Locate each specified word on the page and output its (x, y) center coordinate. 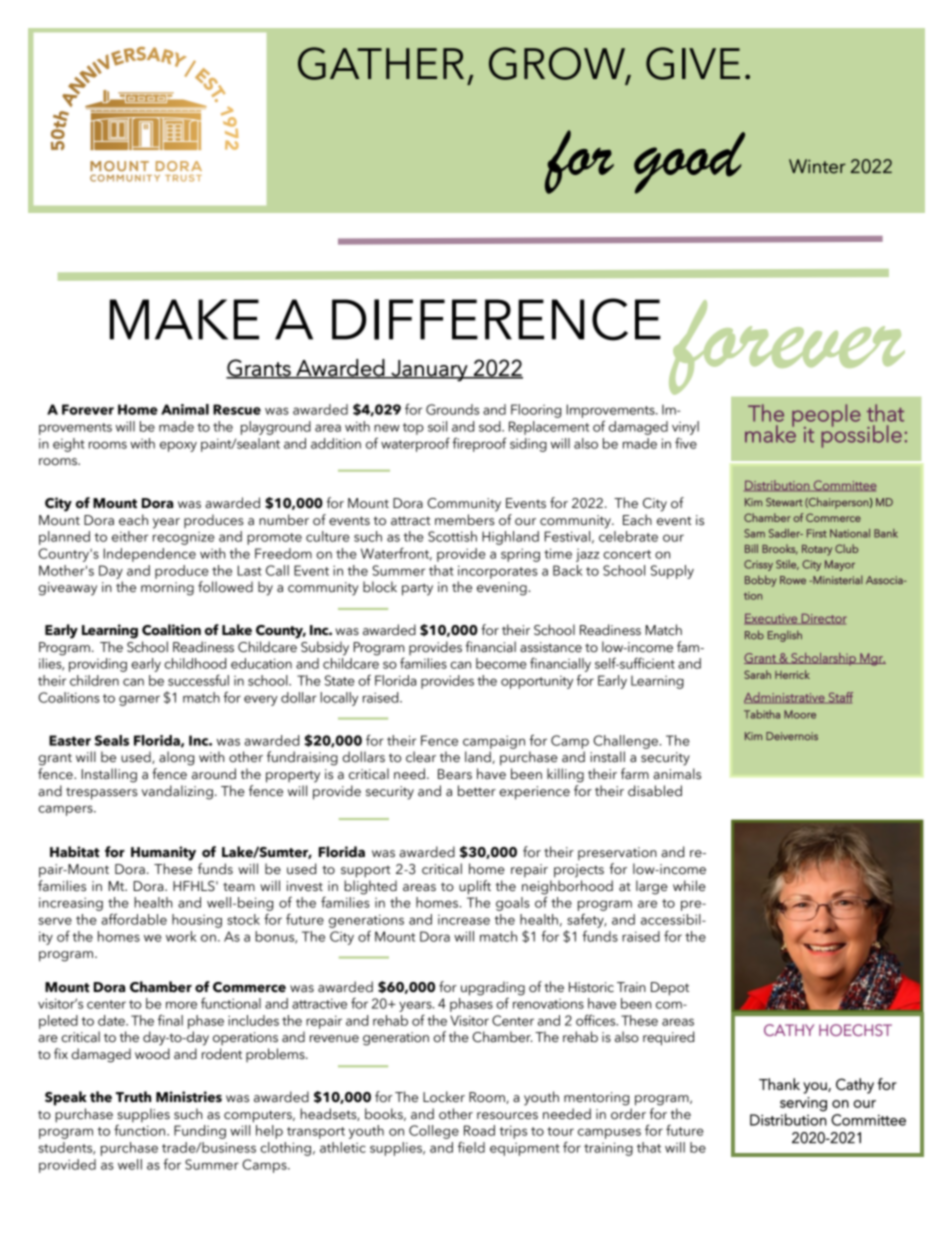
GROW (558, 64)
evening (502, 589)
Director (823, 619)
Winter (817, 166)
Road (479, 1130)
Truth (133, 1097)
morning (167, 589)
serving (803, 1104)
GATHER (381, 63)
